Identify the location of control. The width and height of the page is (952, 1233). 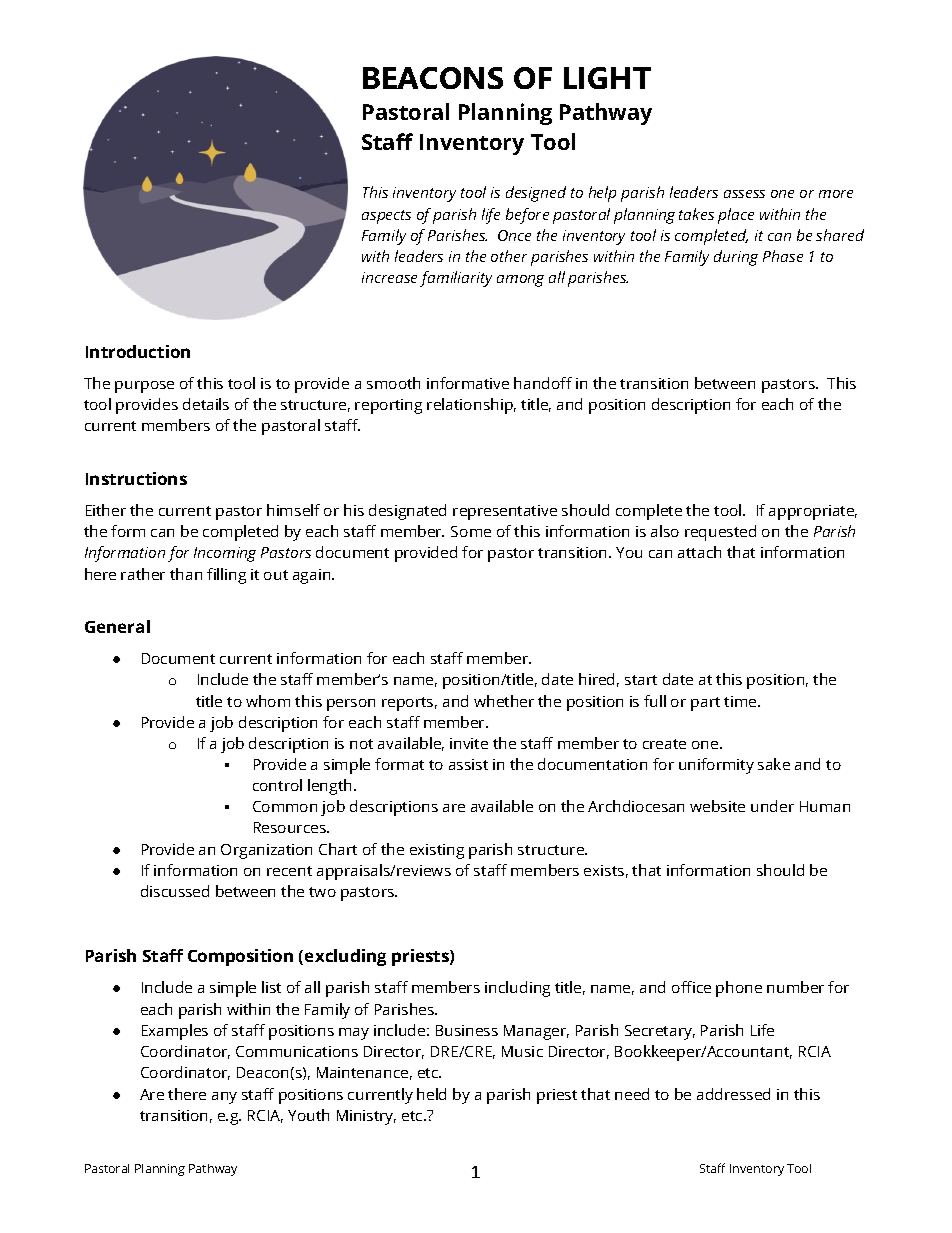
(277, 785).
